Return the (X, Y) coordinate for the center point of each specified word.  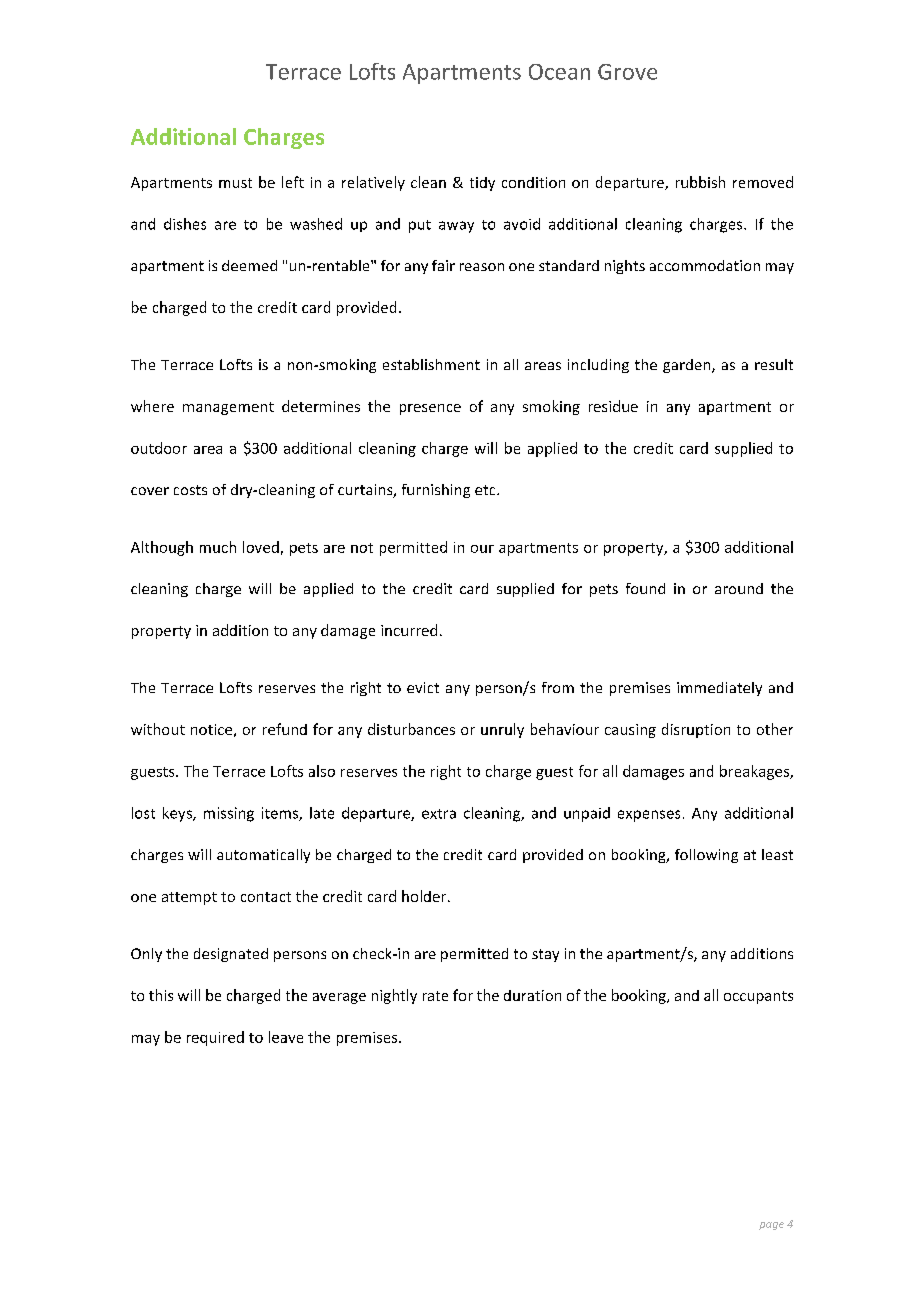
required (215, 1038)
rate (435, 996)
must (235, 183)
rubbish (700, 182)
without (158, 729)
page (771, 1226)
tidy (482, 184)
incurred (409, 630)
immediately (719, 689)
